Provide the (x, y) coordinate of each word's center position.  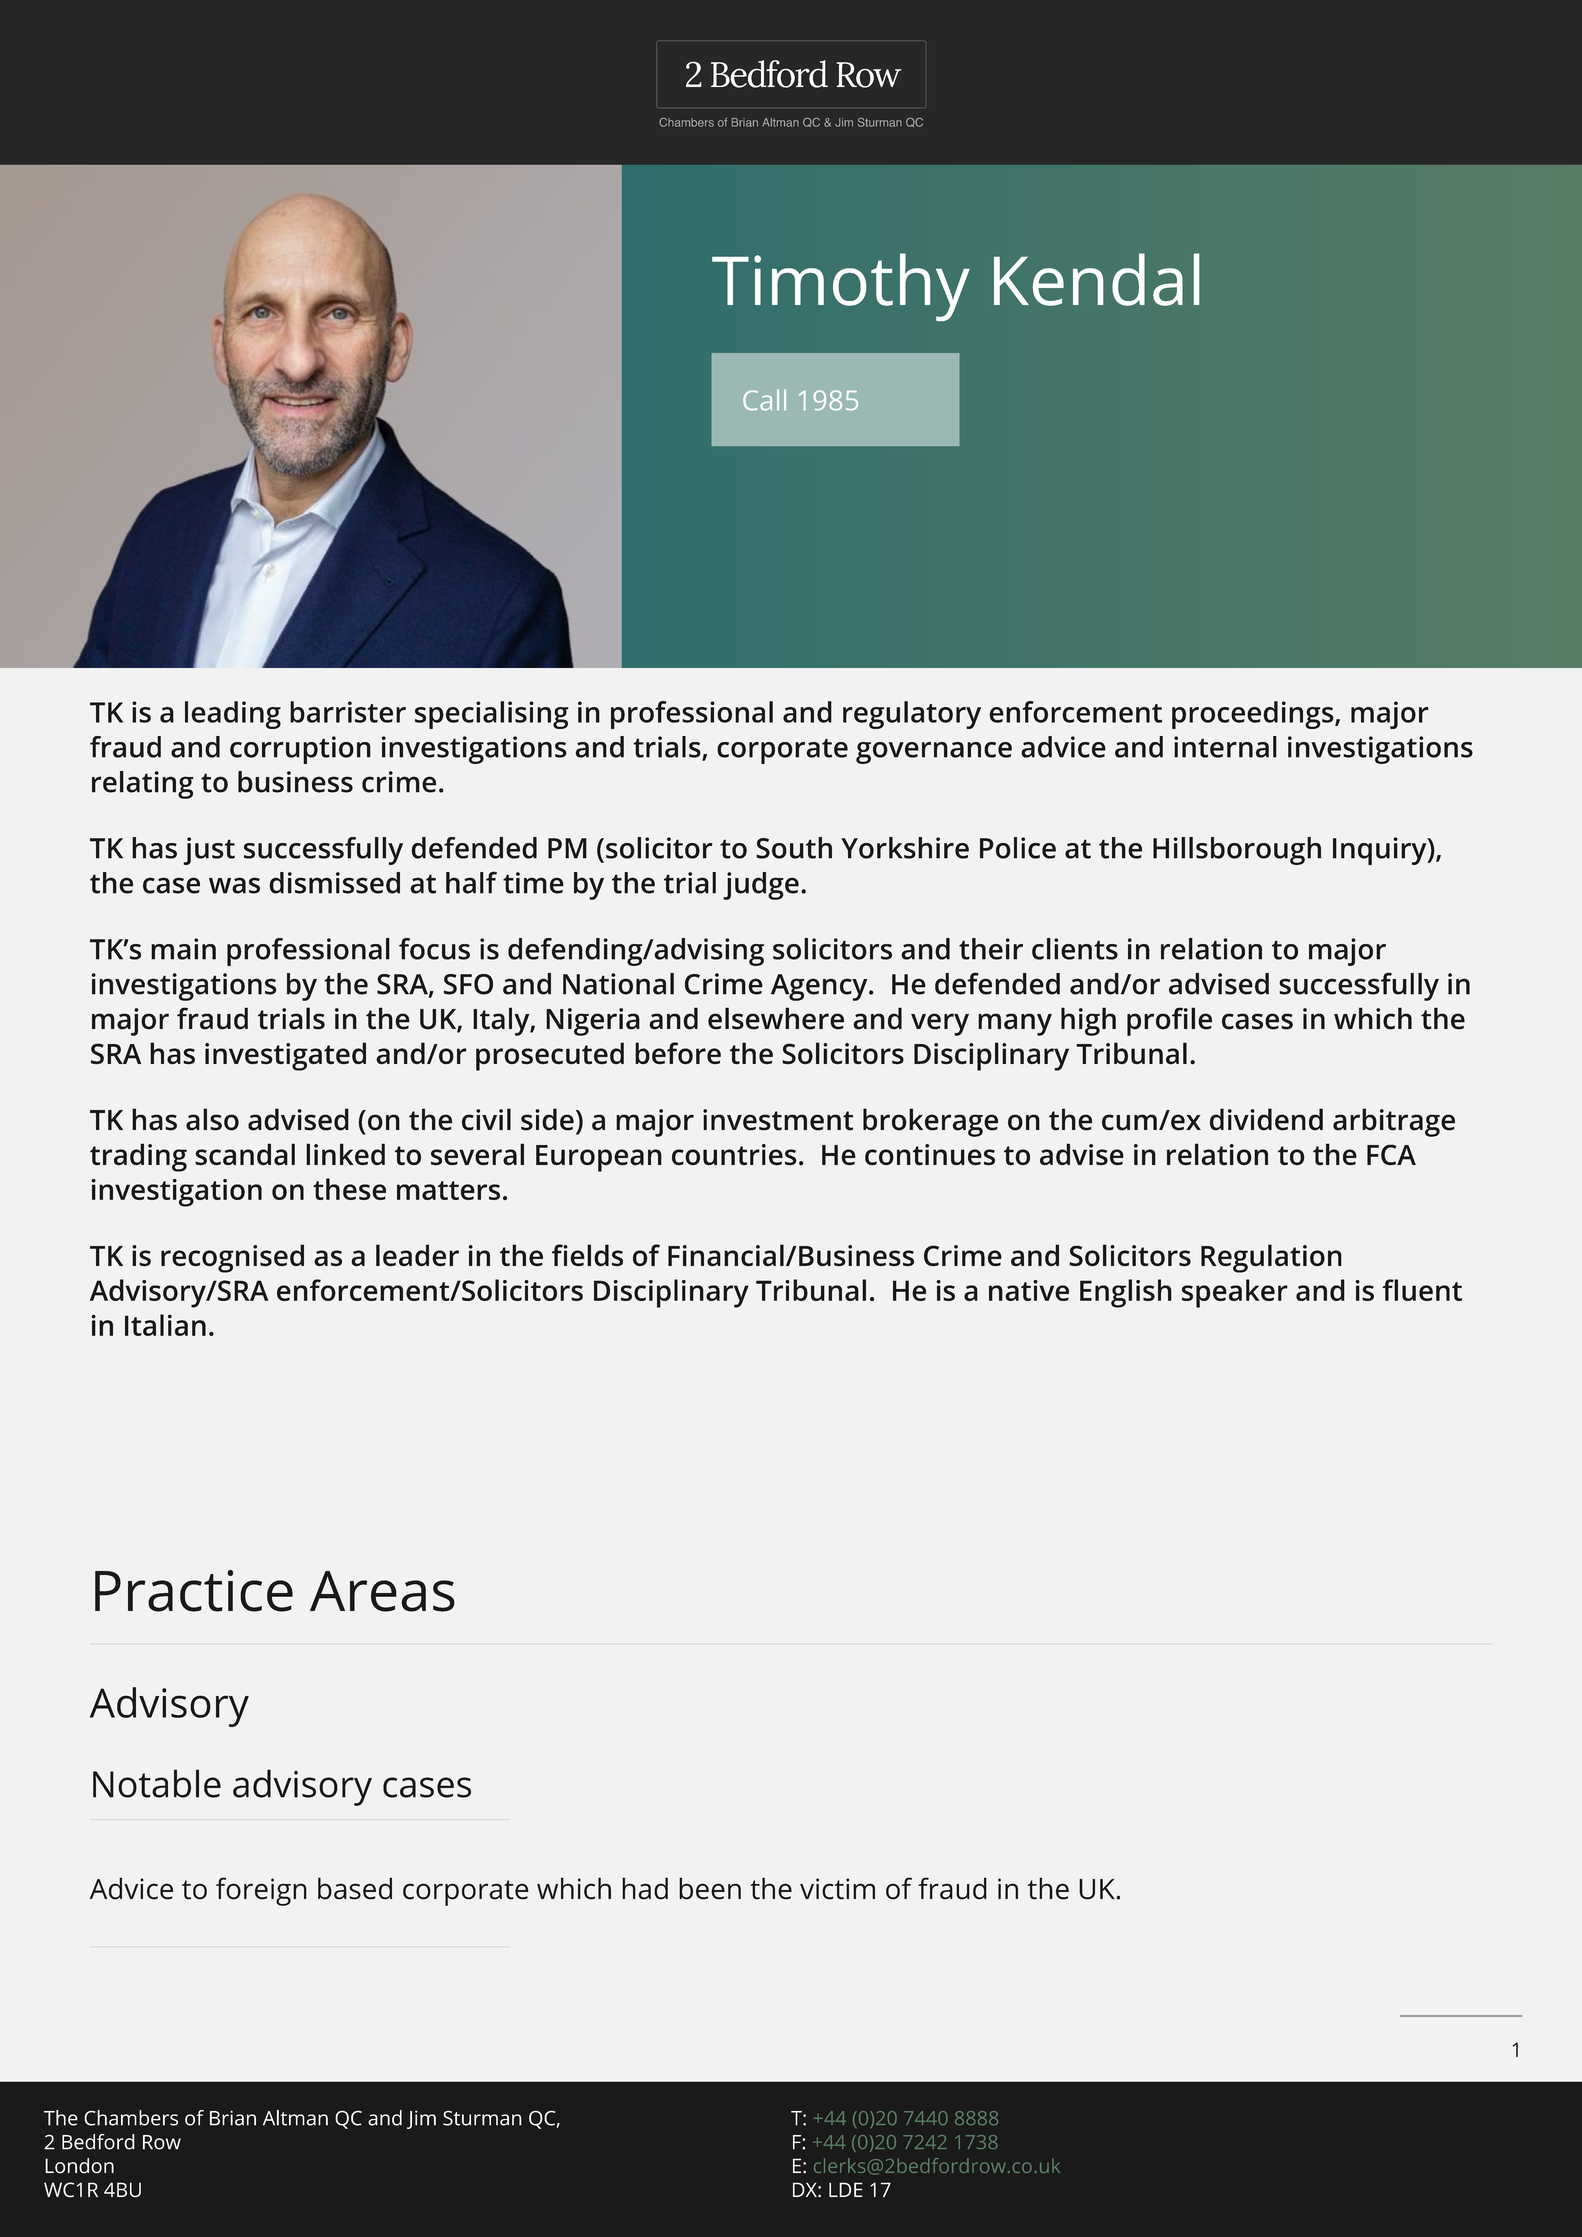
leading (233, 715)
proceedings (1254, 715)
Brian (233, 2118)
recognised (232, 1258)
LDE (846, 2189)
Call (764, 400)
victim (837, 1889)
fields (587, 1255)
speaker (1235, 1293)
